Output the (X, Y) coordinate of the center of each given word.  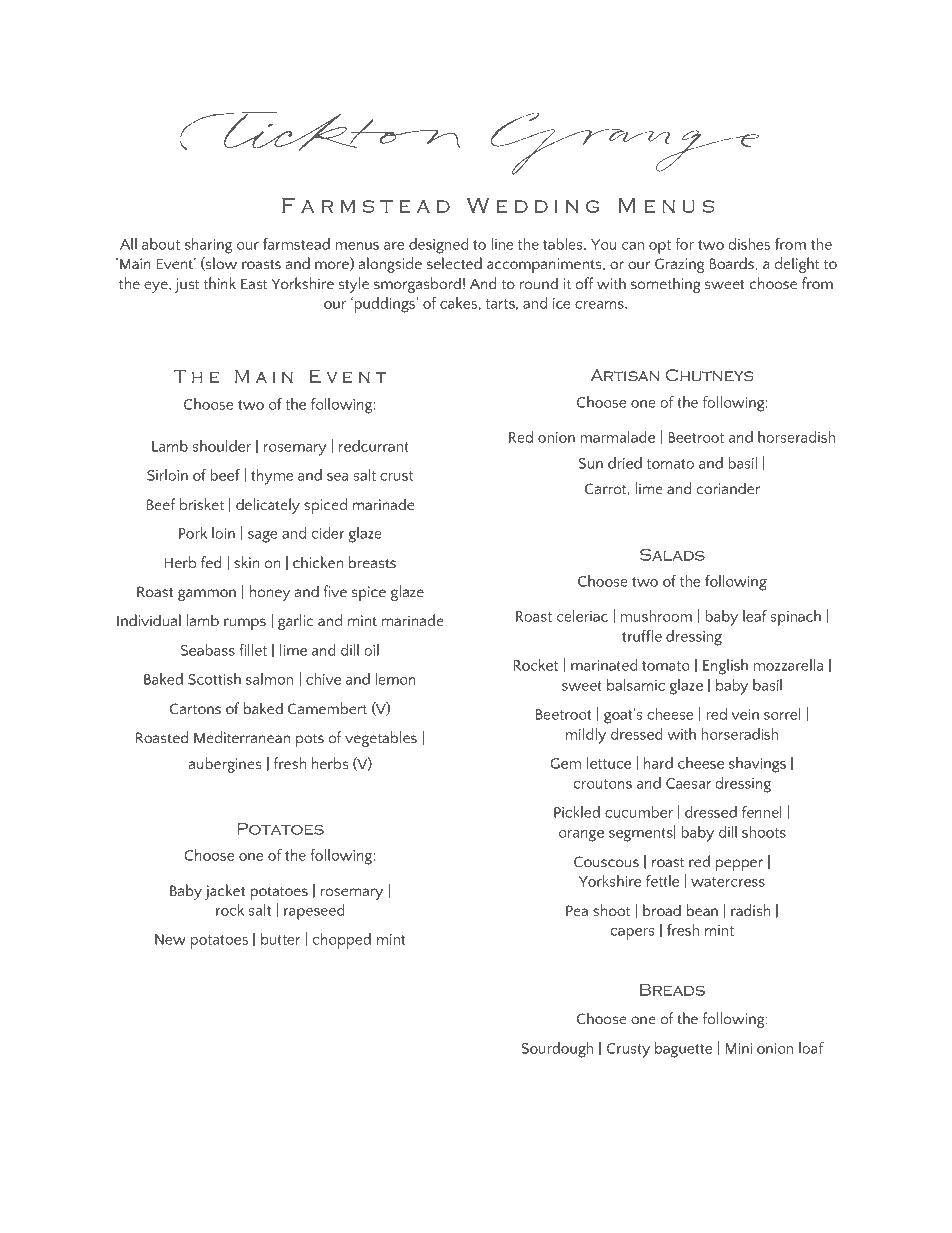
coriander (728, 488)
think (220, 283)
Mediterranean (242, 737)
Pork (193, 533)
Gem (566, 763)
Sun (591, 463)
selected (454, 263)
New (170, 939)
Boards (731, 263)
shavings (757, 765)
